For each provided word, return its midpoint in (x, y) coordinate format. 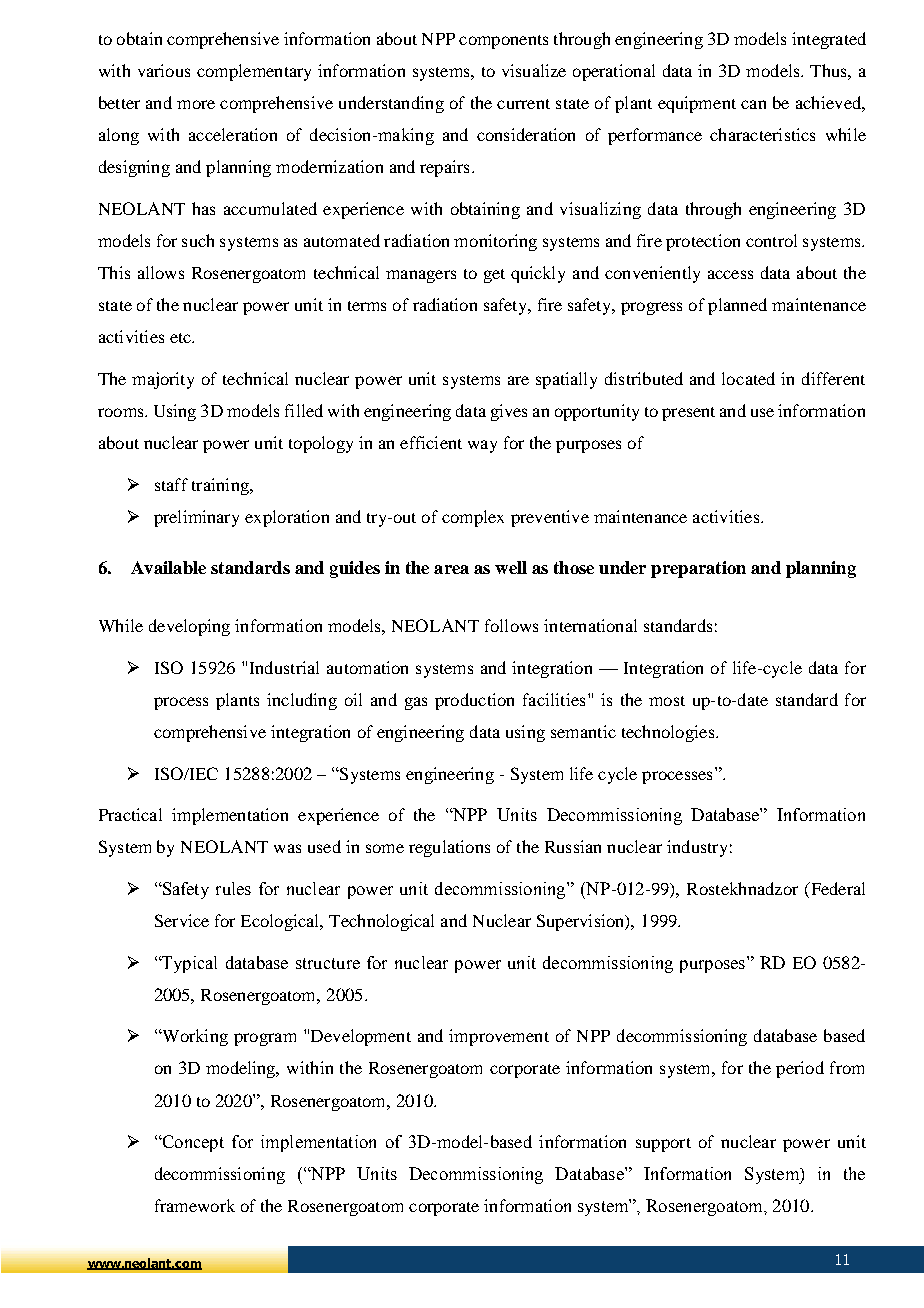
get (494, 276)
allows (161, 272)
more (196, 104)
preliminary (196, 518)
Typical (188, 964)
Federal (836, 890)
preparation (698, 569)
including (302, 701)
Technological (381, 922)
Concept (192, 1143)
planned (737, 306)
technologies (669, 733)
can (753, 104)
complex (473, 518)
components (503, 42)
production (474, 701)
